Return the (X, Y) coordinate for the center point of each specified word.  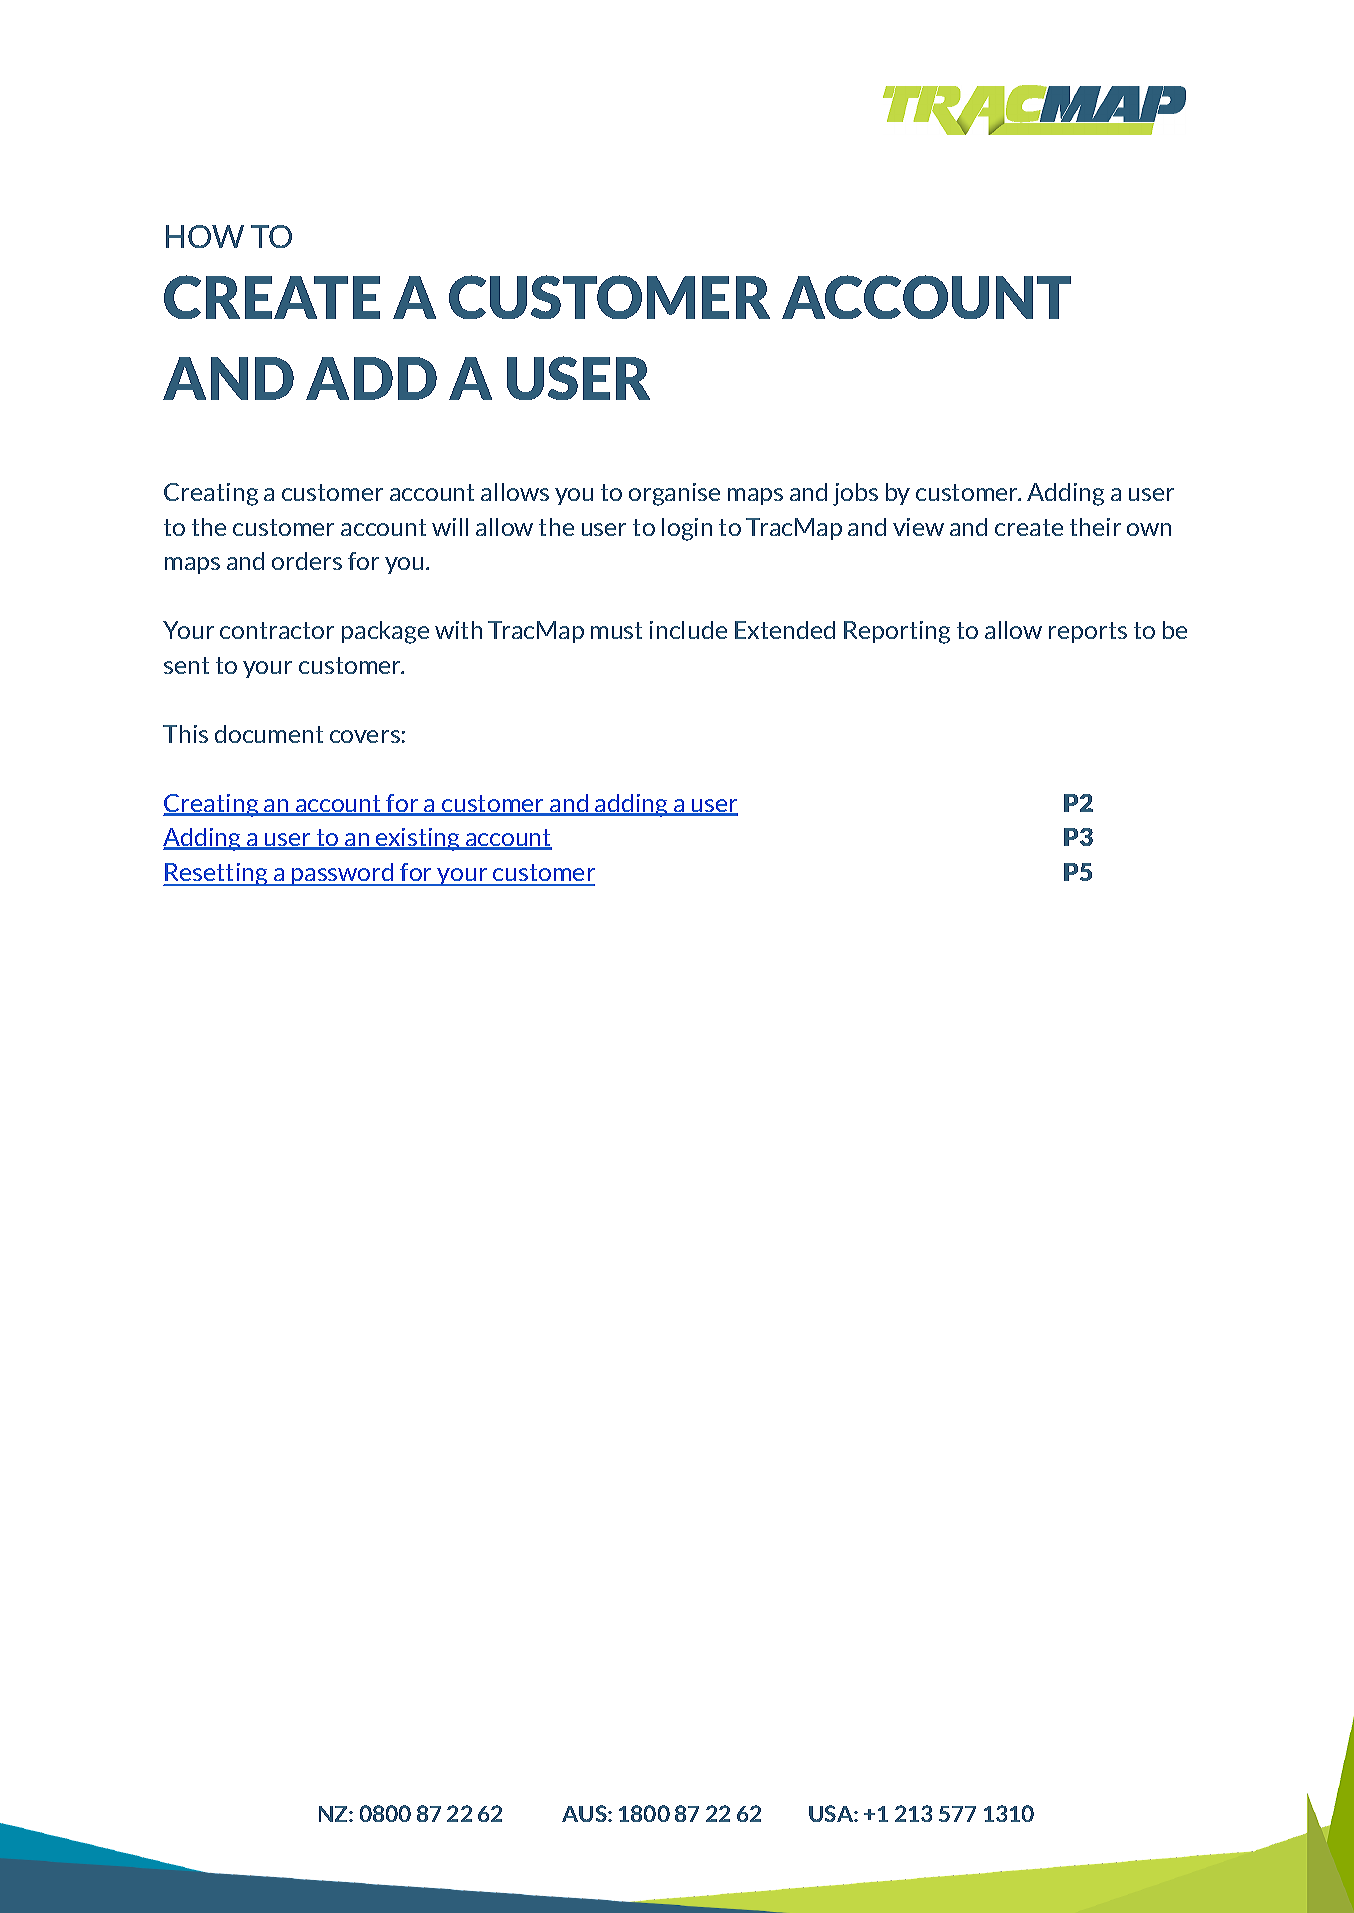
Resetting (217, 874)
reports (1088, 632)
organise (674, 494)
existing (418, 839)
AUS (585, 1813)
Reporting (897, 632)
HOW (205, 236)
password (343, 874)
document (269, 734)
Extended (785, 630)
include (688, 630)
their (1095, 527)
